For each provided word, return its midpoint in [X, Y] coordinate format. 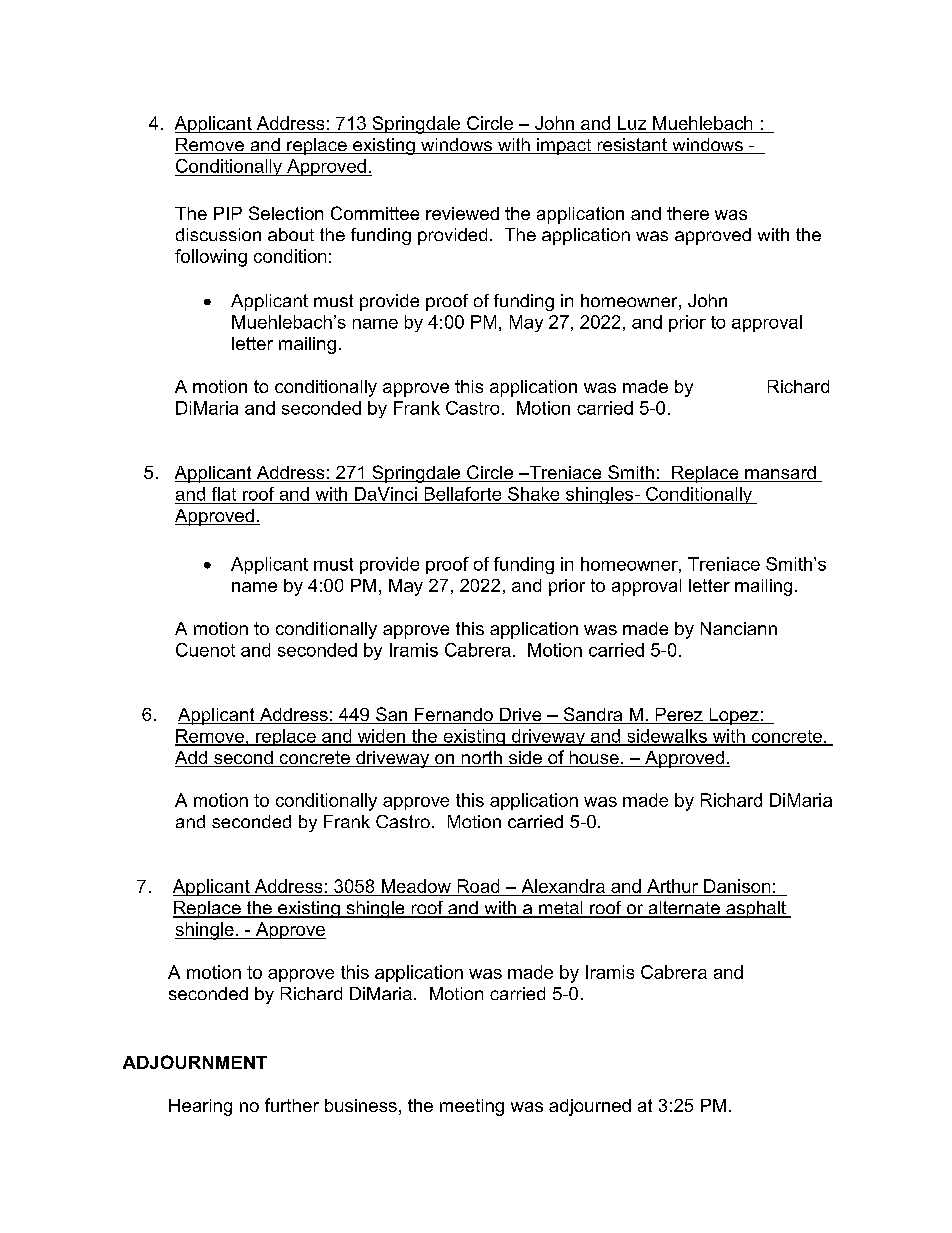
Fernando [454, 716]
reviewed [462, 213]
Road [478, 886]
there [688, 213]
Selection [286, 213]
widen [381, 737]
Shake [533, 494]
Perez [679, 716]
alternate [684, 909]
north [481, 759]
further [292, 1105]
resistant [632, 146]
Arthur [672, 886]
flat [224, 494]
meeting [472, 1107]
